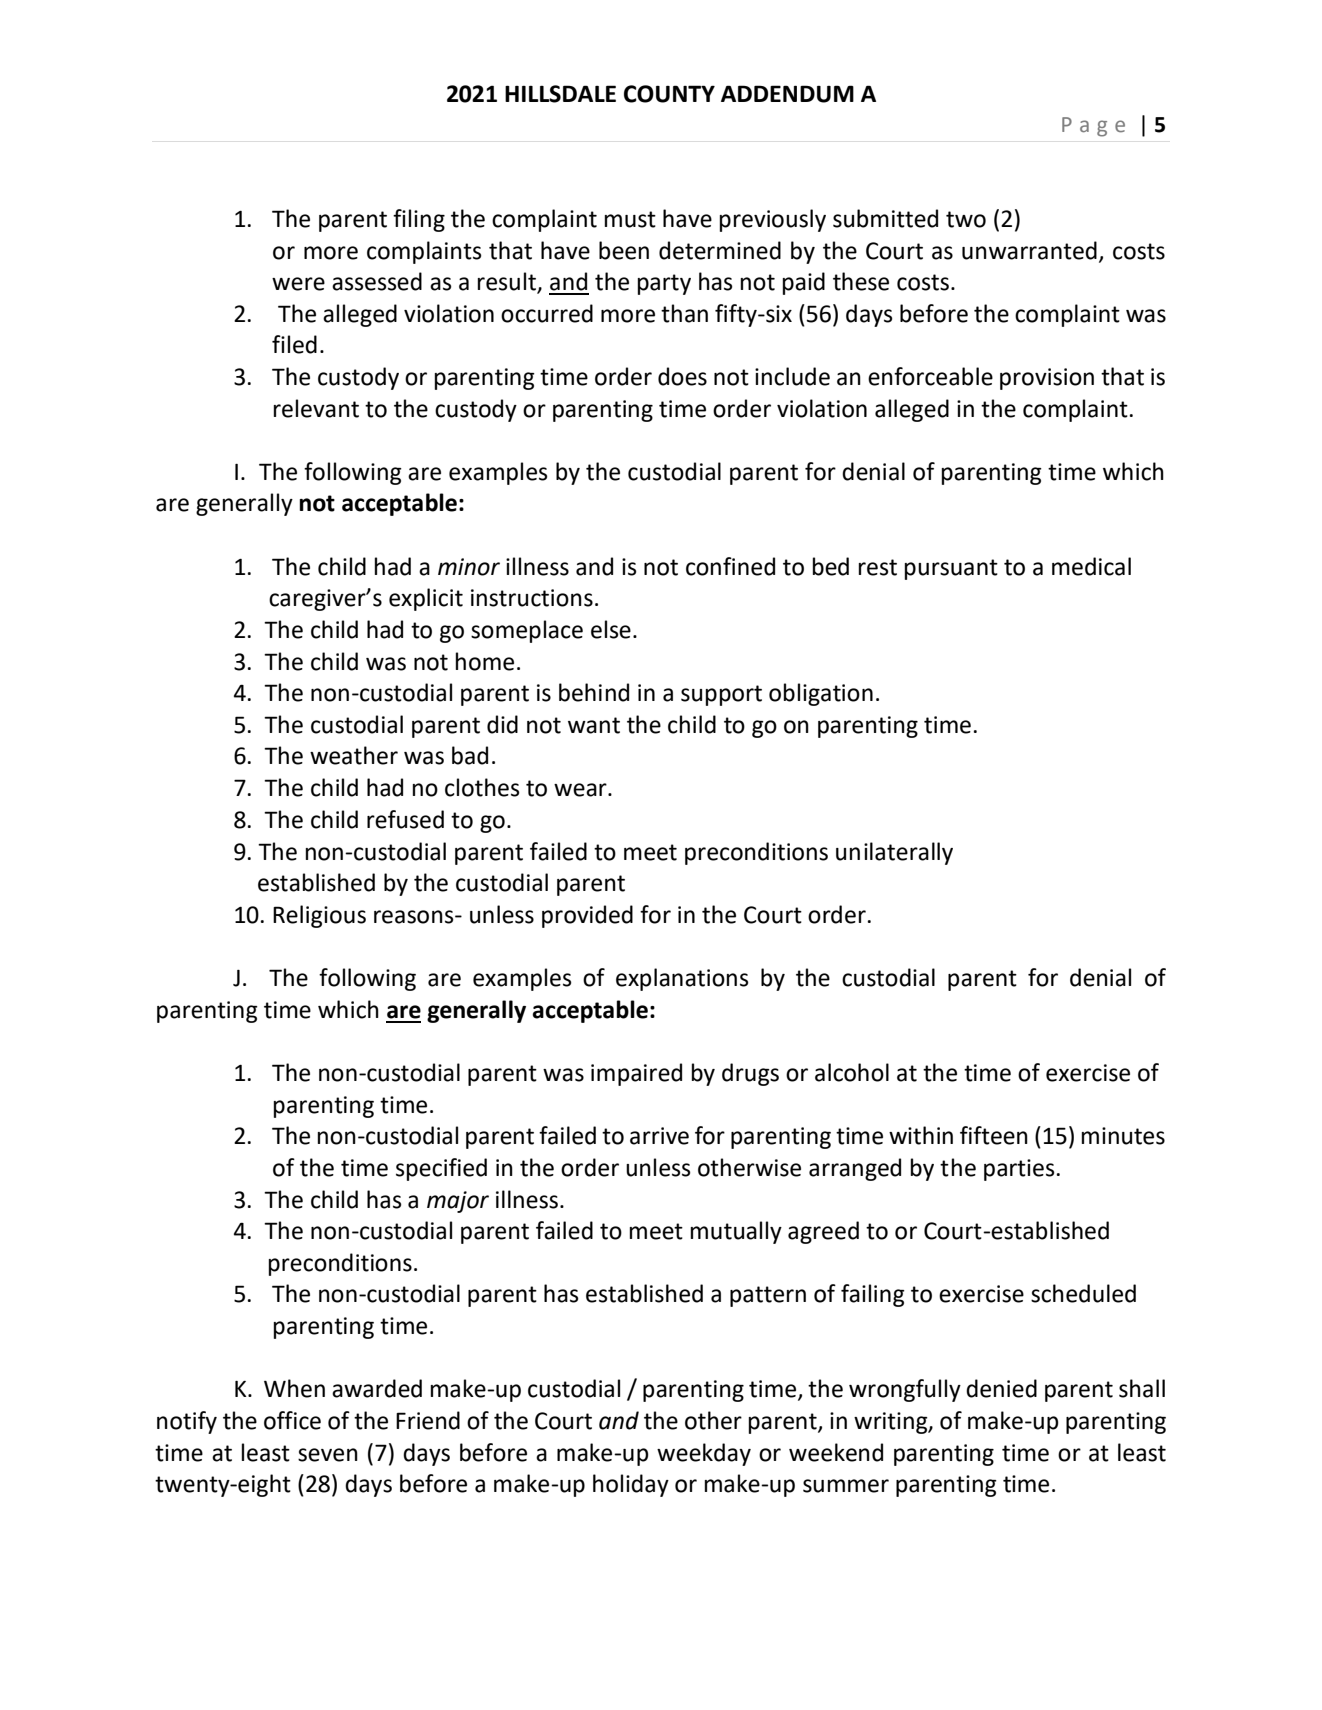 This screenshot has width=1322, height=1710. I want to click on provision, so click(1047, 379).
